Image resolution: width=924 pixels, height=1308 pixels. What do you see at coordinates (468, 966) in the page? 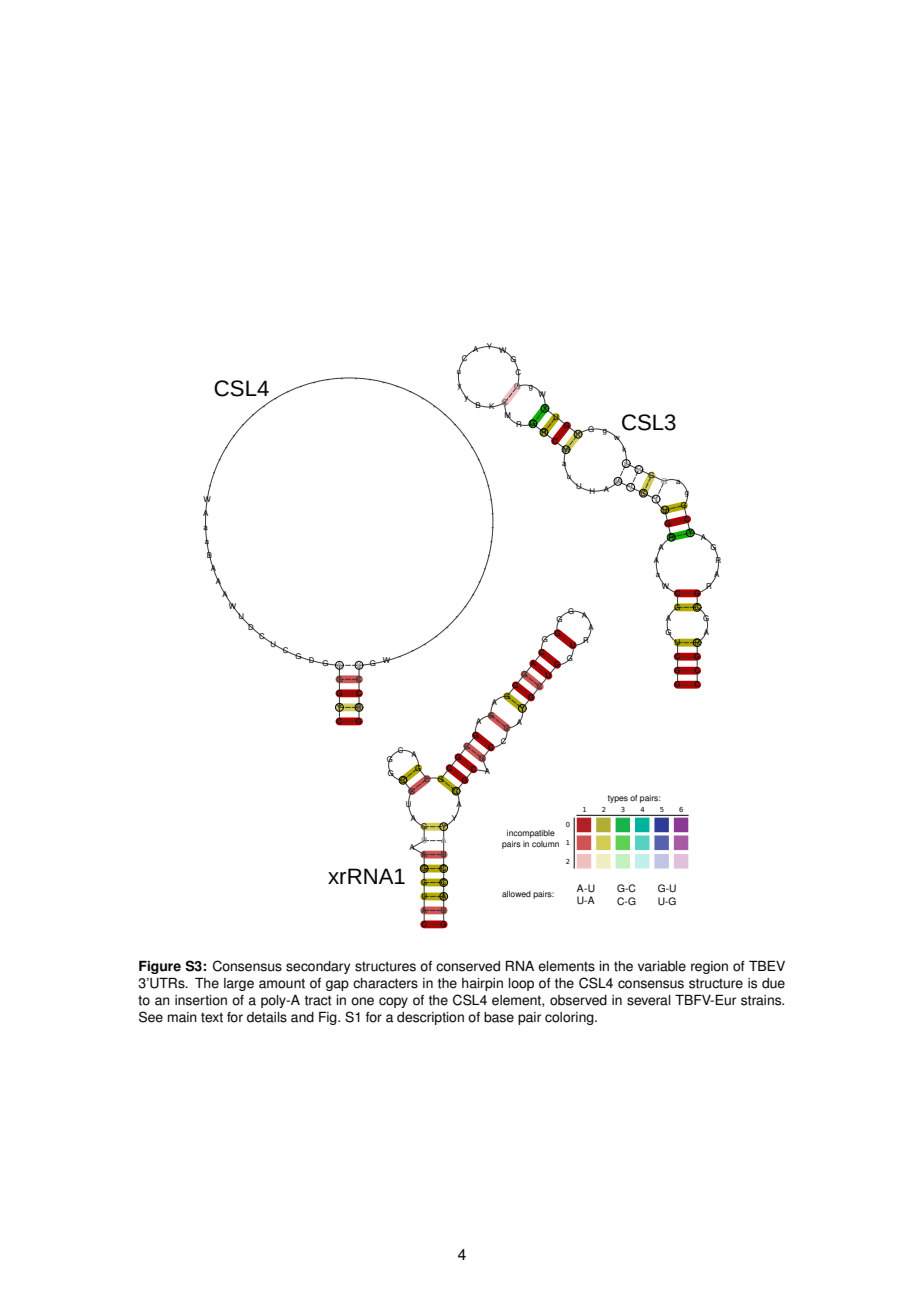
I see `conserved` at bounding box center [468, 966].
